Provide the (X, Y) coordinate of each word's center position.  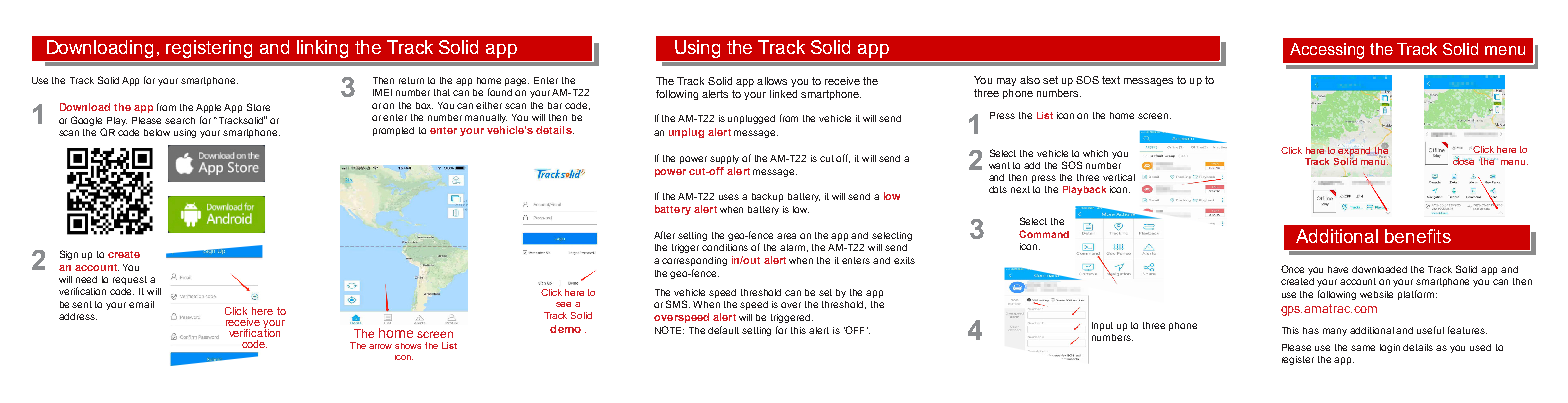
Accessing (1327, 51)
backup (767, 197)
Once (1292, 269)
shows (408, 346)
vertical (1119, 177)
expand (1354, 151)
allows (772, 81)
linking (322, 49)
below (157, 132)
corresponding (694, 261)
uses (729, 197)
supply (724, 159)
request (130, 280)
